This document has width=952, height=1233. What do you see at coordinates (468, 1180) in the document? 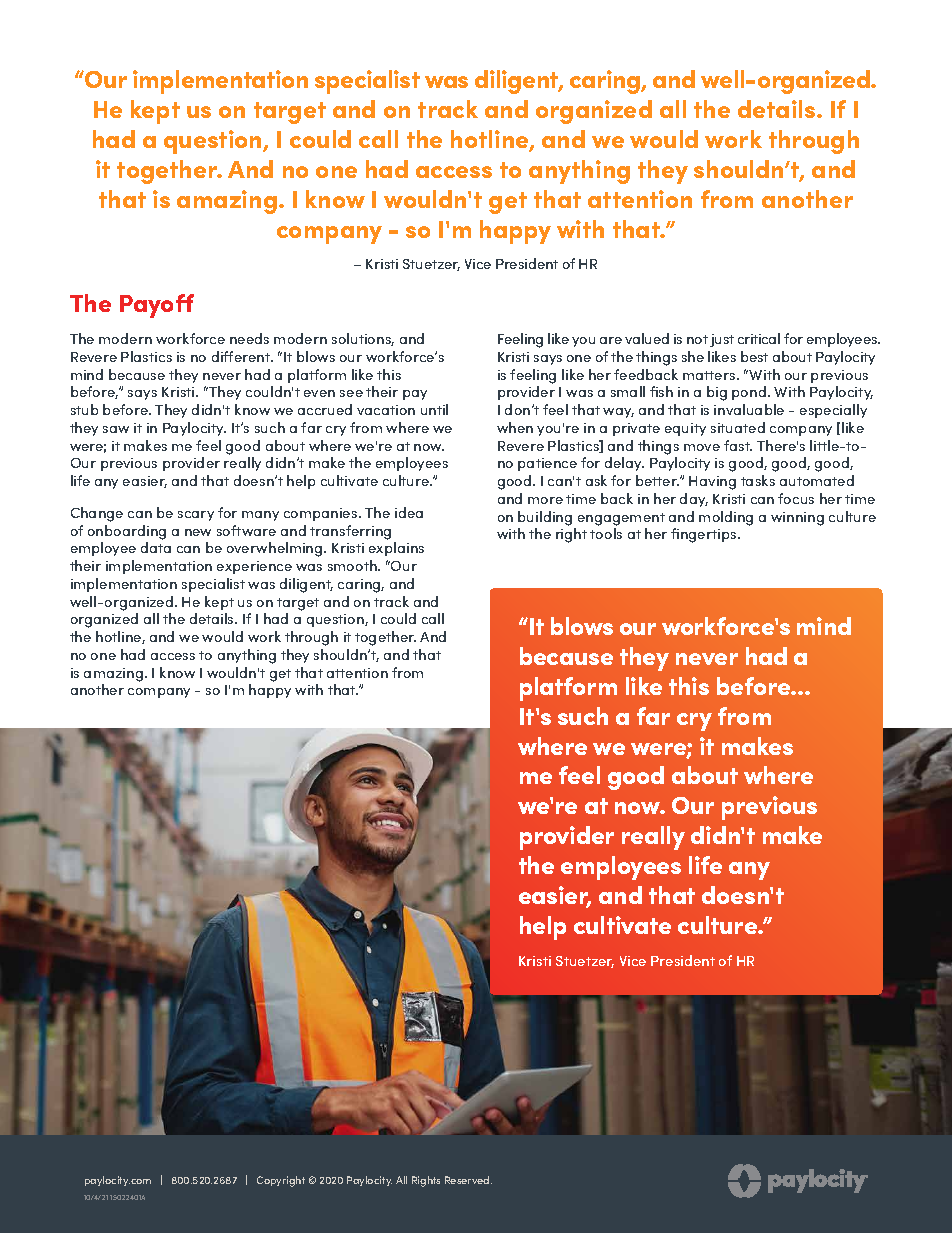
I see `Reserved` at bounding box center [468, 1180].
